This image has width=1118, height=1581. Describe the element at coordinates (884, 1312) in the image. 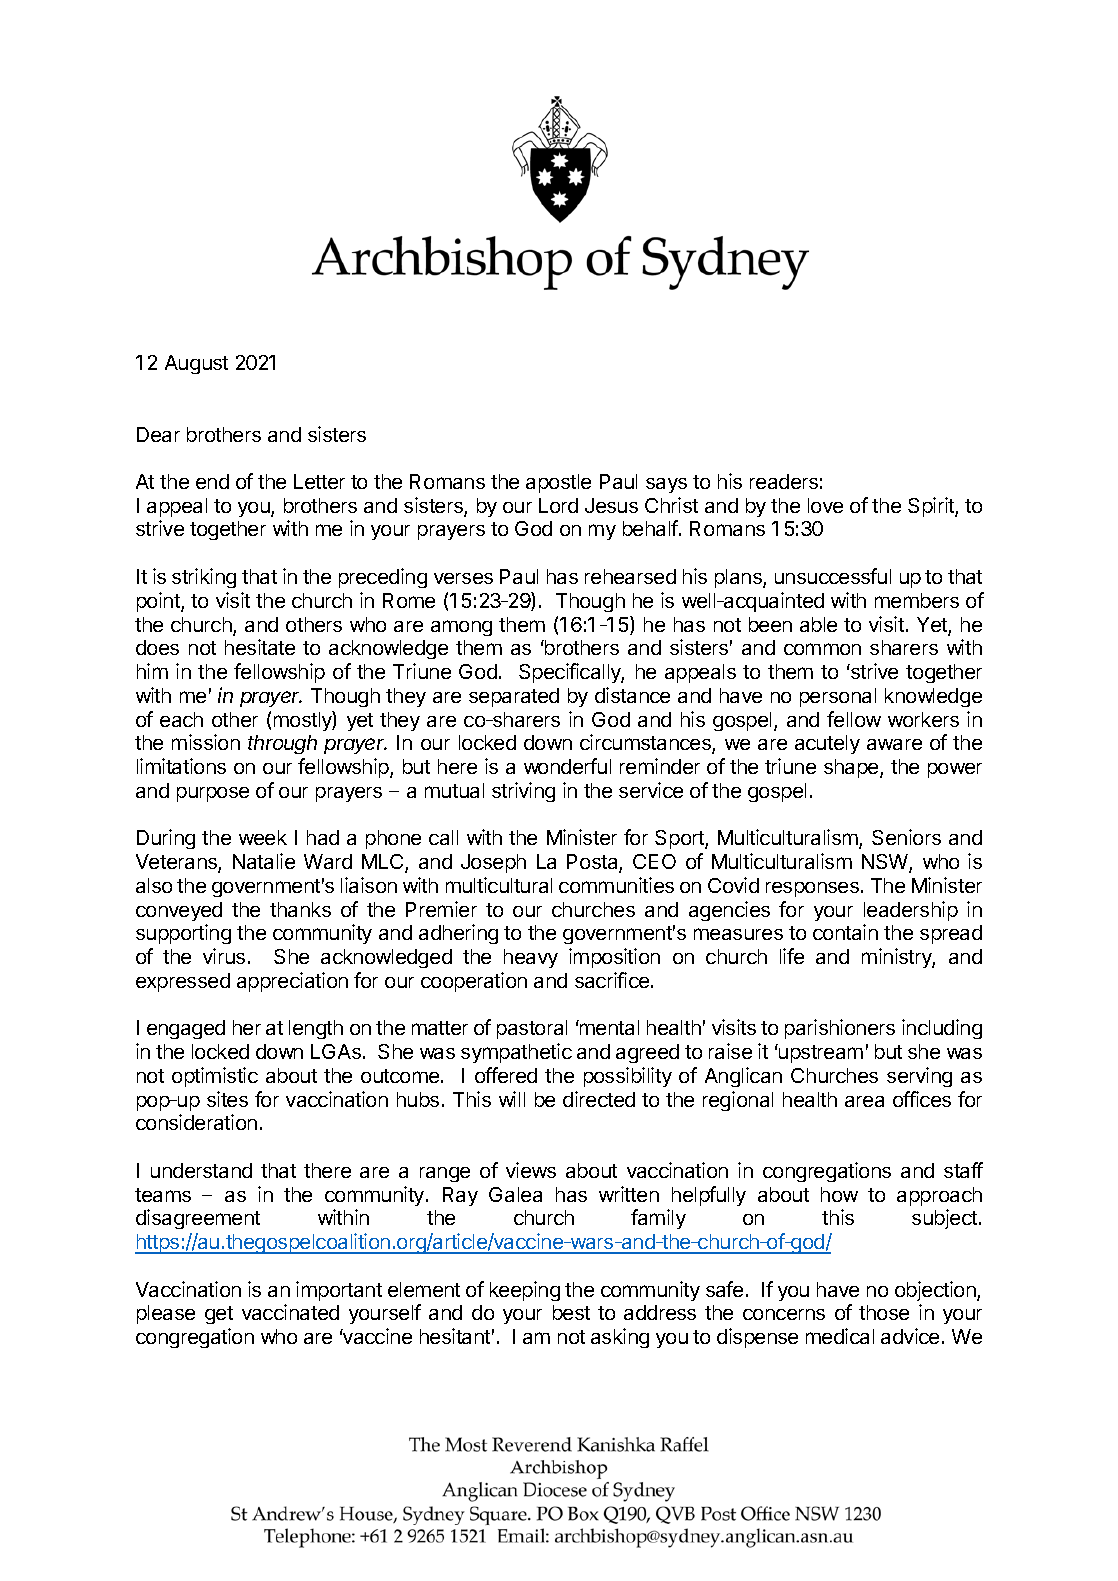

I see `those` at that location.
